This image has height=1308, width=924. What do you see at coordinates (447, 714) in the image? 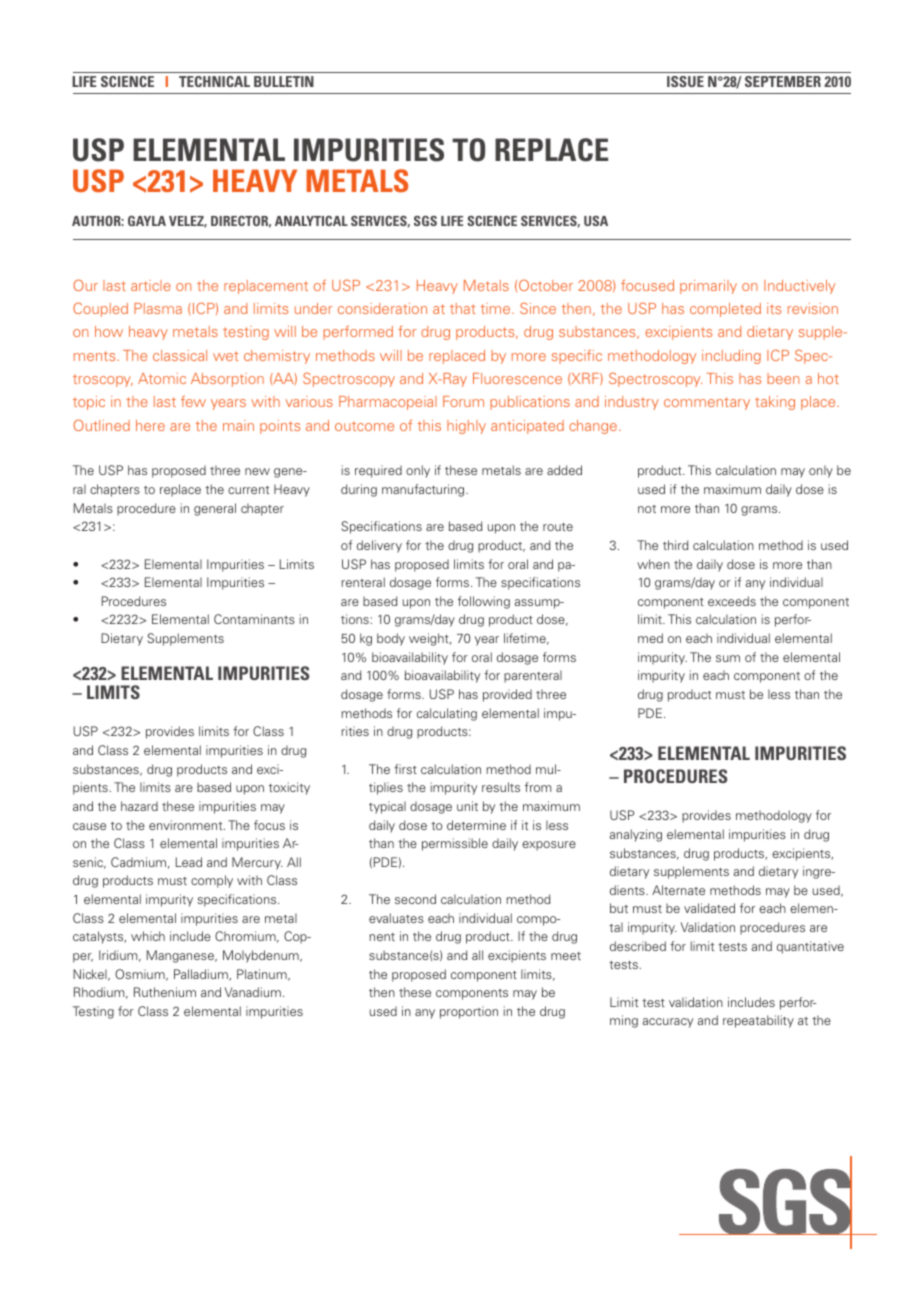
I see `calculating` at bounding box center [447, 714].
